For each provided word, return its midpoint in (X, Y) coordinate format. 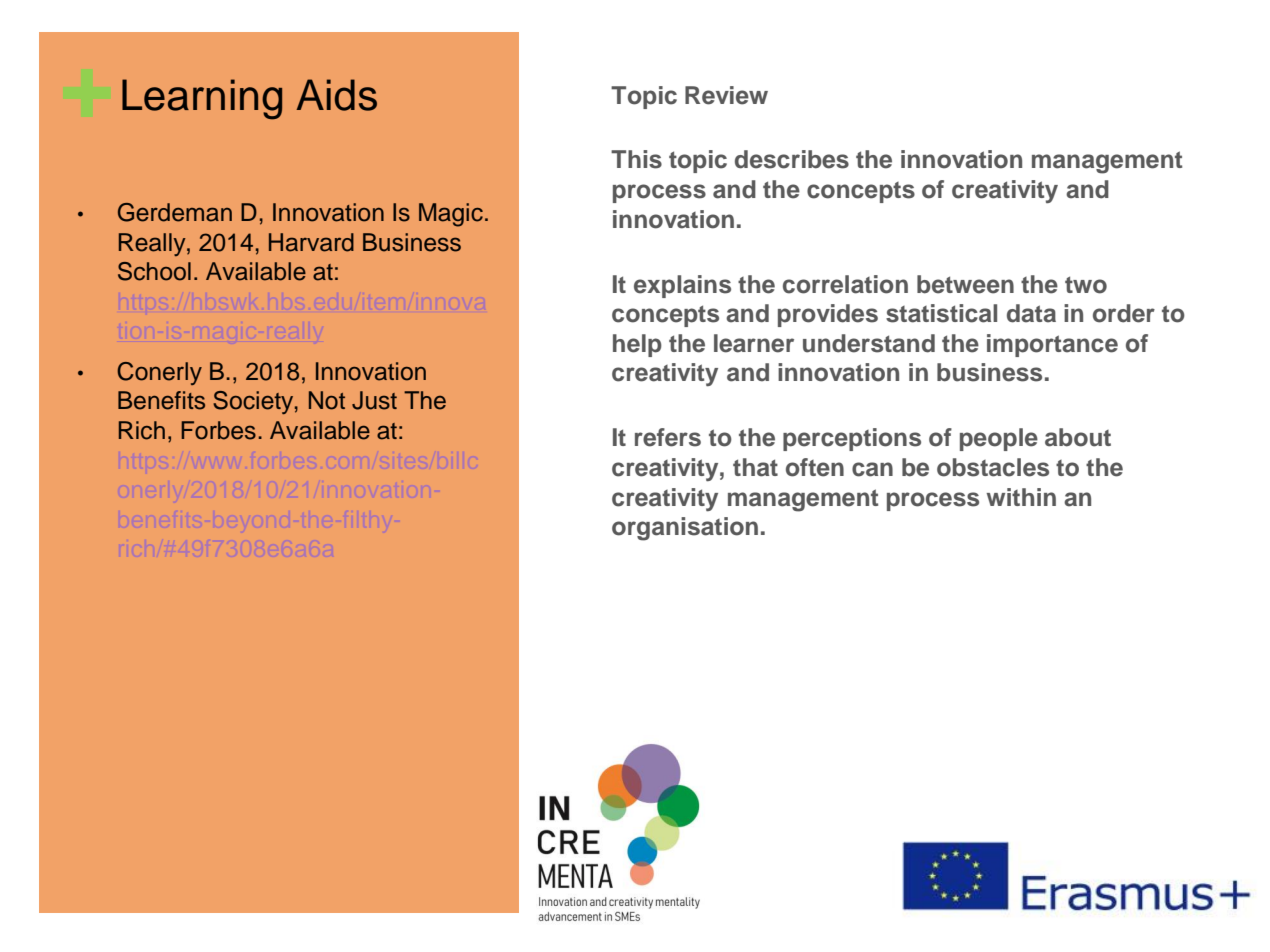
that (755, 467)
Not (327, 400)
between (965, 284)
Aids (336, 95)
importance (1052, 345)
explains (682, 286)
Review (726, 95)
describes (792, 159)
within (1021, 497)
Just (374, 400)
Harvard (311, 242)
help (637, 345)
